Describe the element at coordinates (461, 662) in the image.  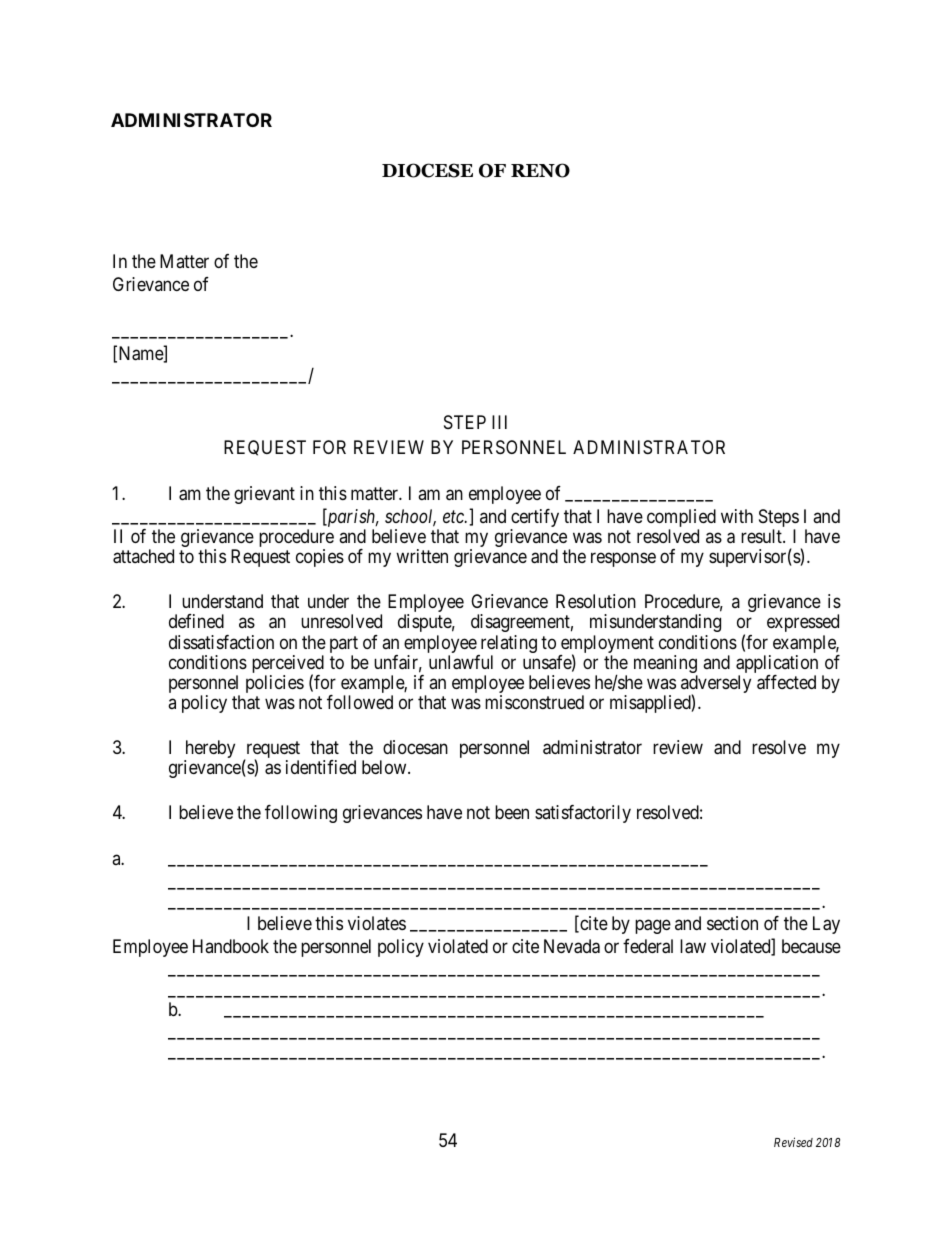
I see `unlawful` at that location.
